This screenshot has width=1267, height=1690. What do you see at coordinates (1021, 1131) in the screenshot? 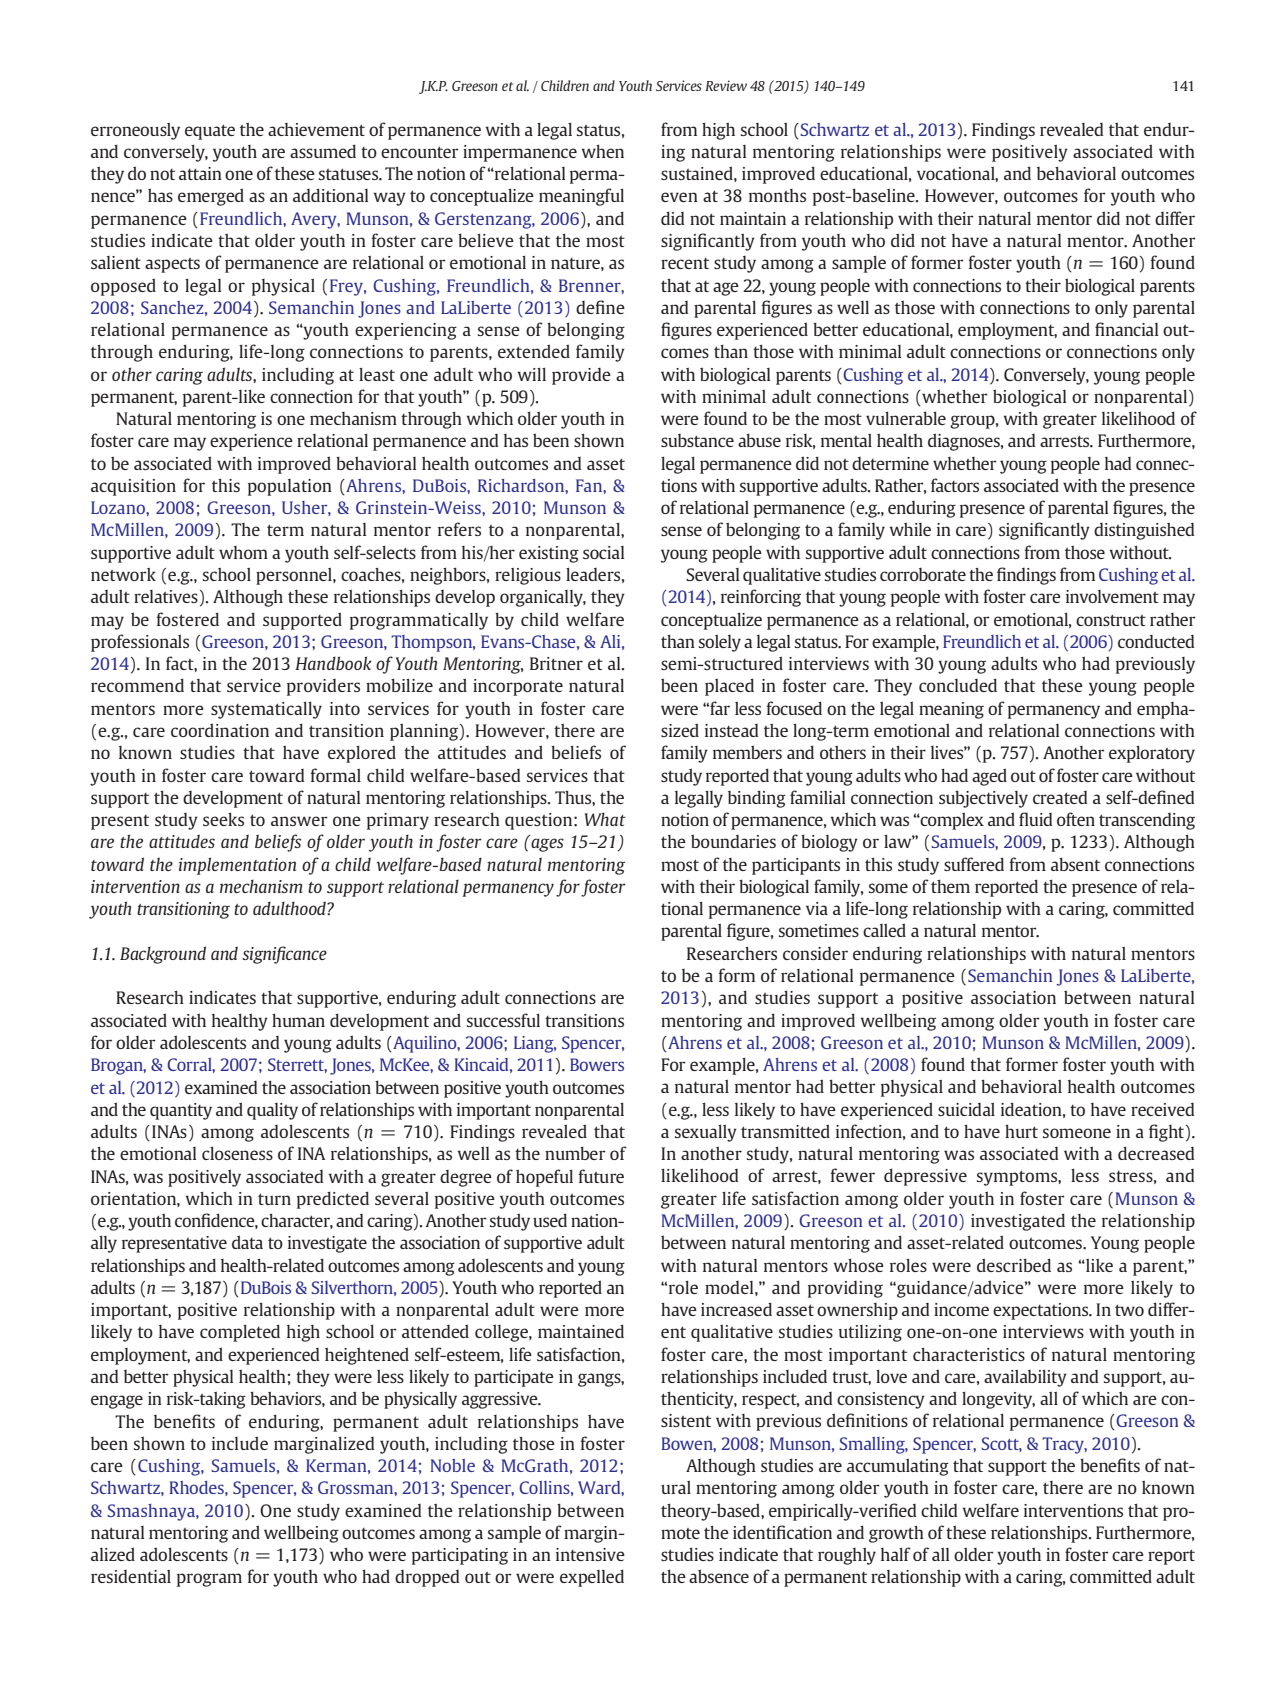
I see `hurt` at bounding box center [1021, 1131].
